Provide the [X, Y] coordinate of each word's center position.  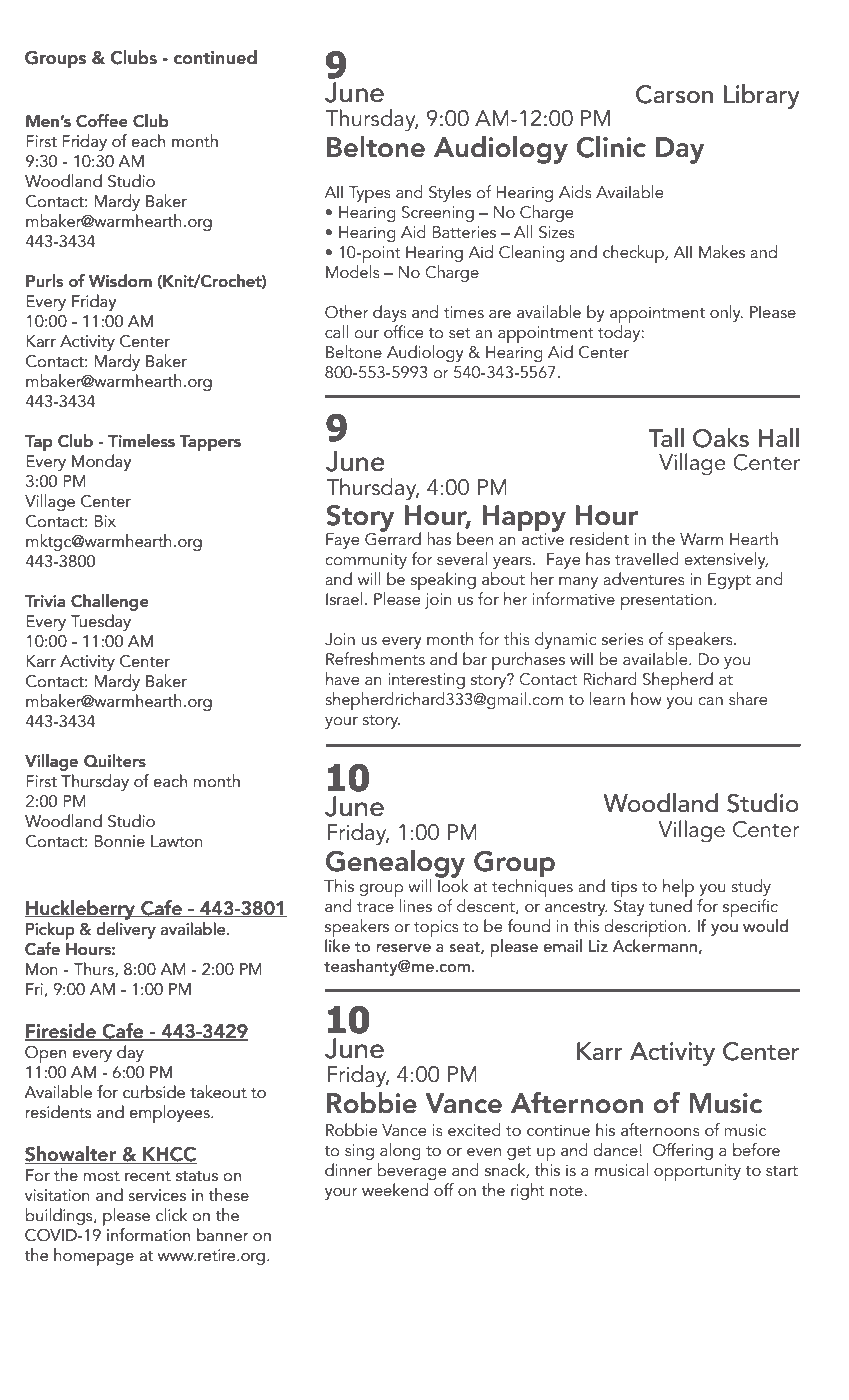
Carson [674, 94]
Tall [666, 438]
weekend [395, 1189]
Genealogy [395, 865]
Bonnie [120, 841]
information [148, 1234]
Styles [450, 193]
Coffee [101, 121]
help [678, 889]
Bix [105, 521]
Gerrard [393, 538]
